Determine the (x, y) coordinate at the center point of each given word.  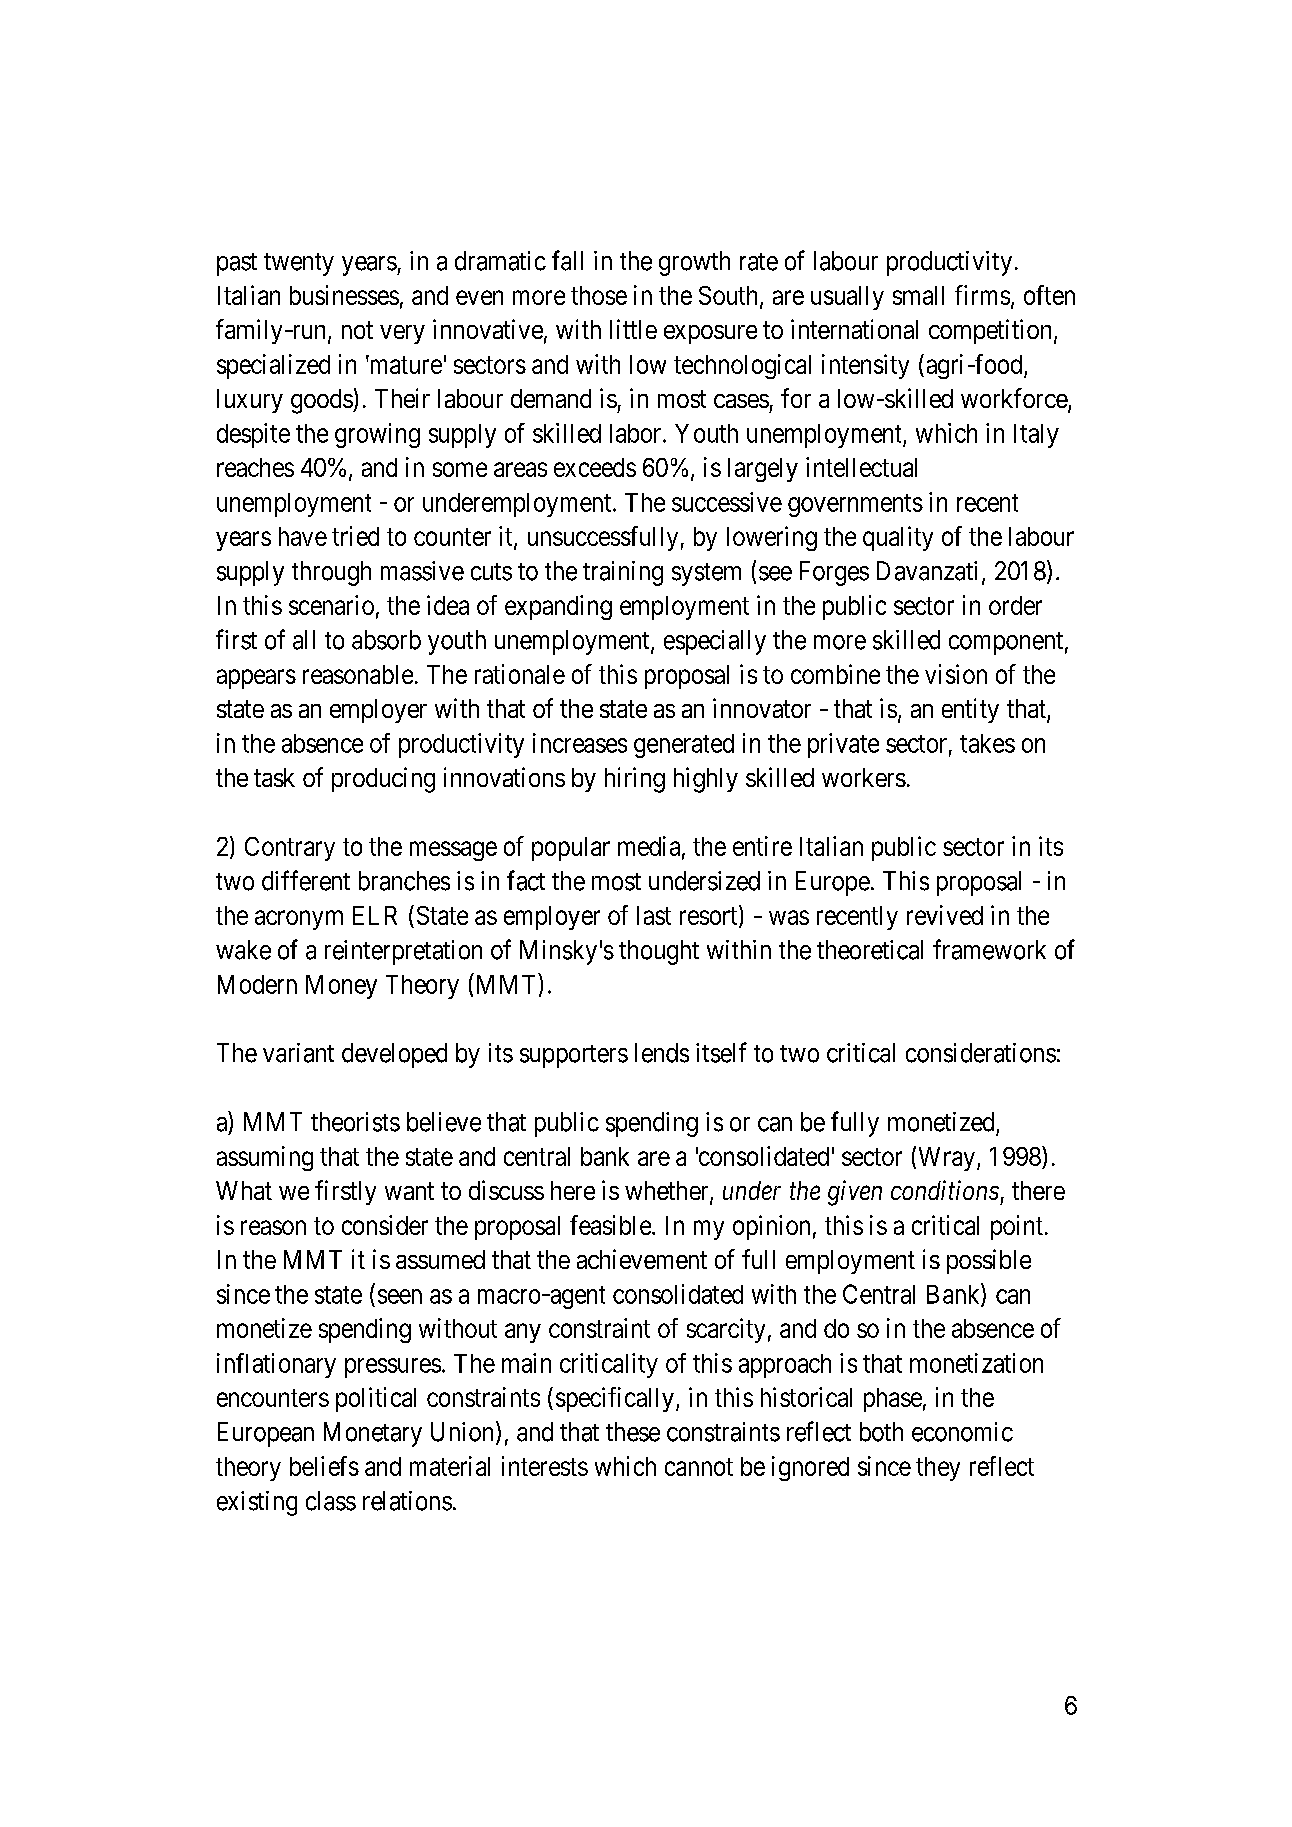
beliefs (324, 1466)
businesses (344, 295)
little (633, 329)
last (654, 915)
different (306, 880)
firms (982, 295)
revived (945, 915)
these (633, 1432)
